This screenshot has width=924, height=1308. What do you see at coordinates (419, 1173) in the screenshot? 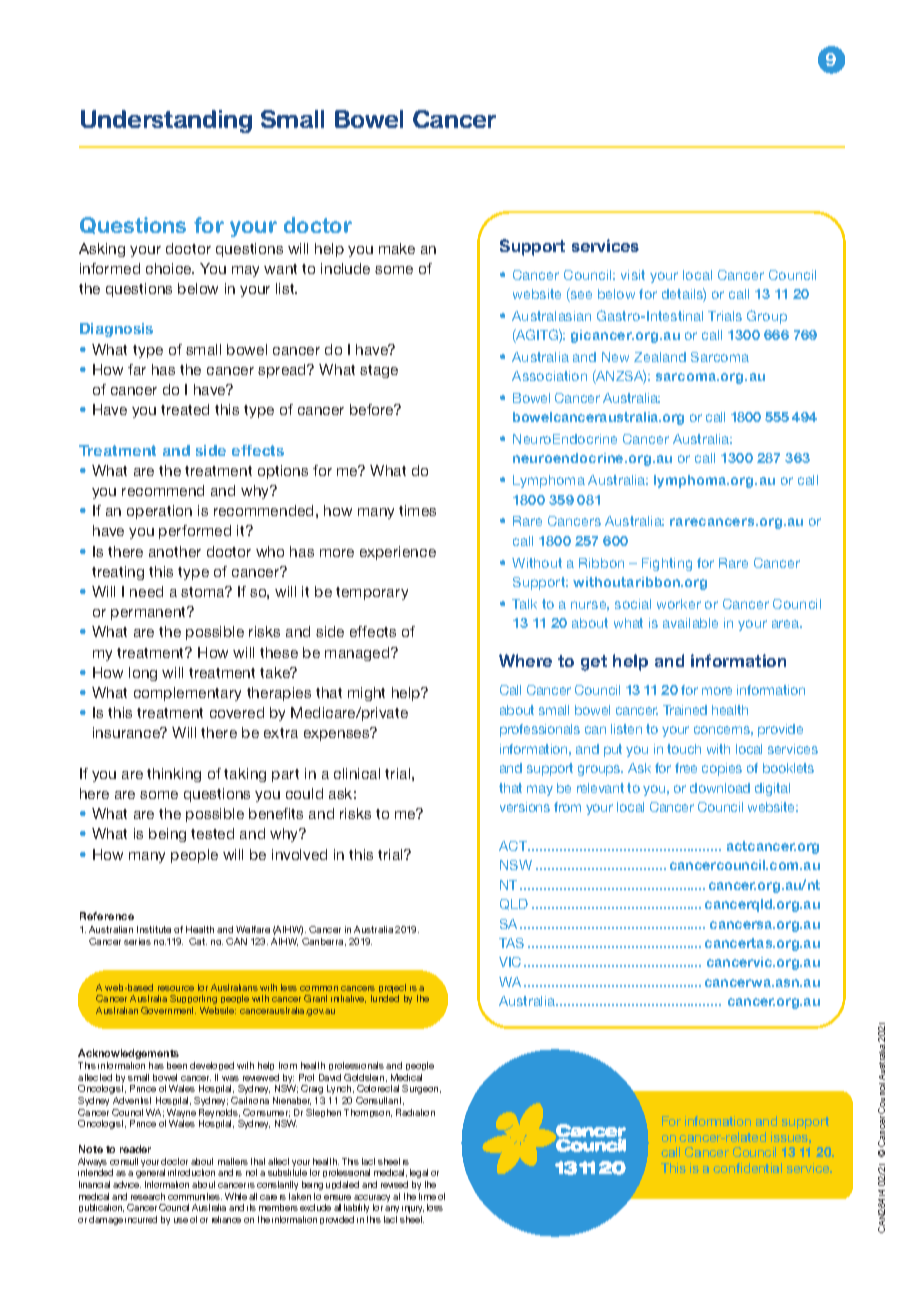
I see `legal` at bounding box center [419, 1173].
